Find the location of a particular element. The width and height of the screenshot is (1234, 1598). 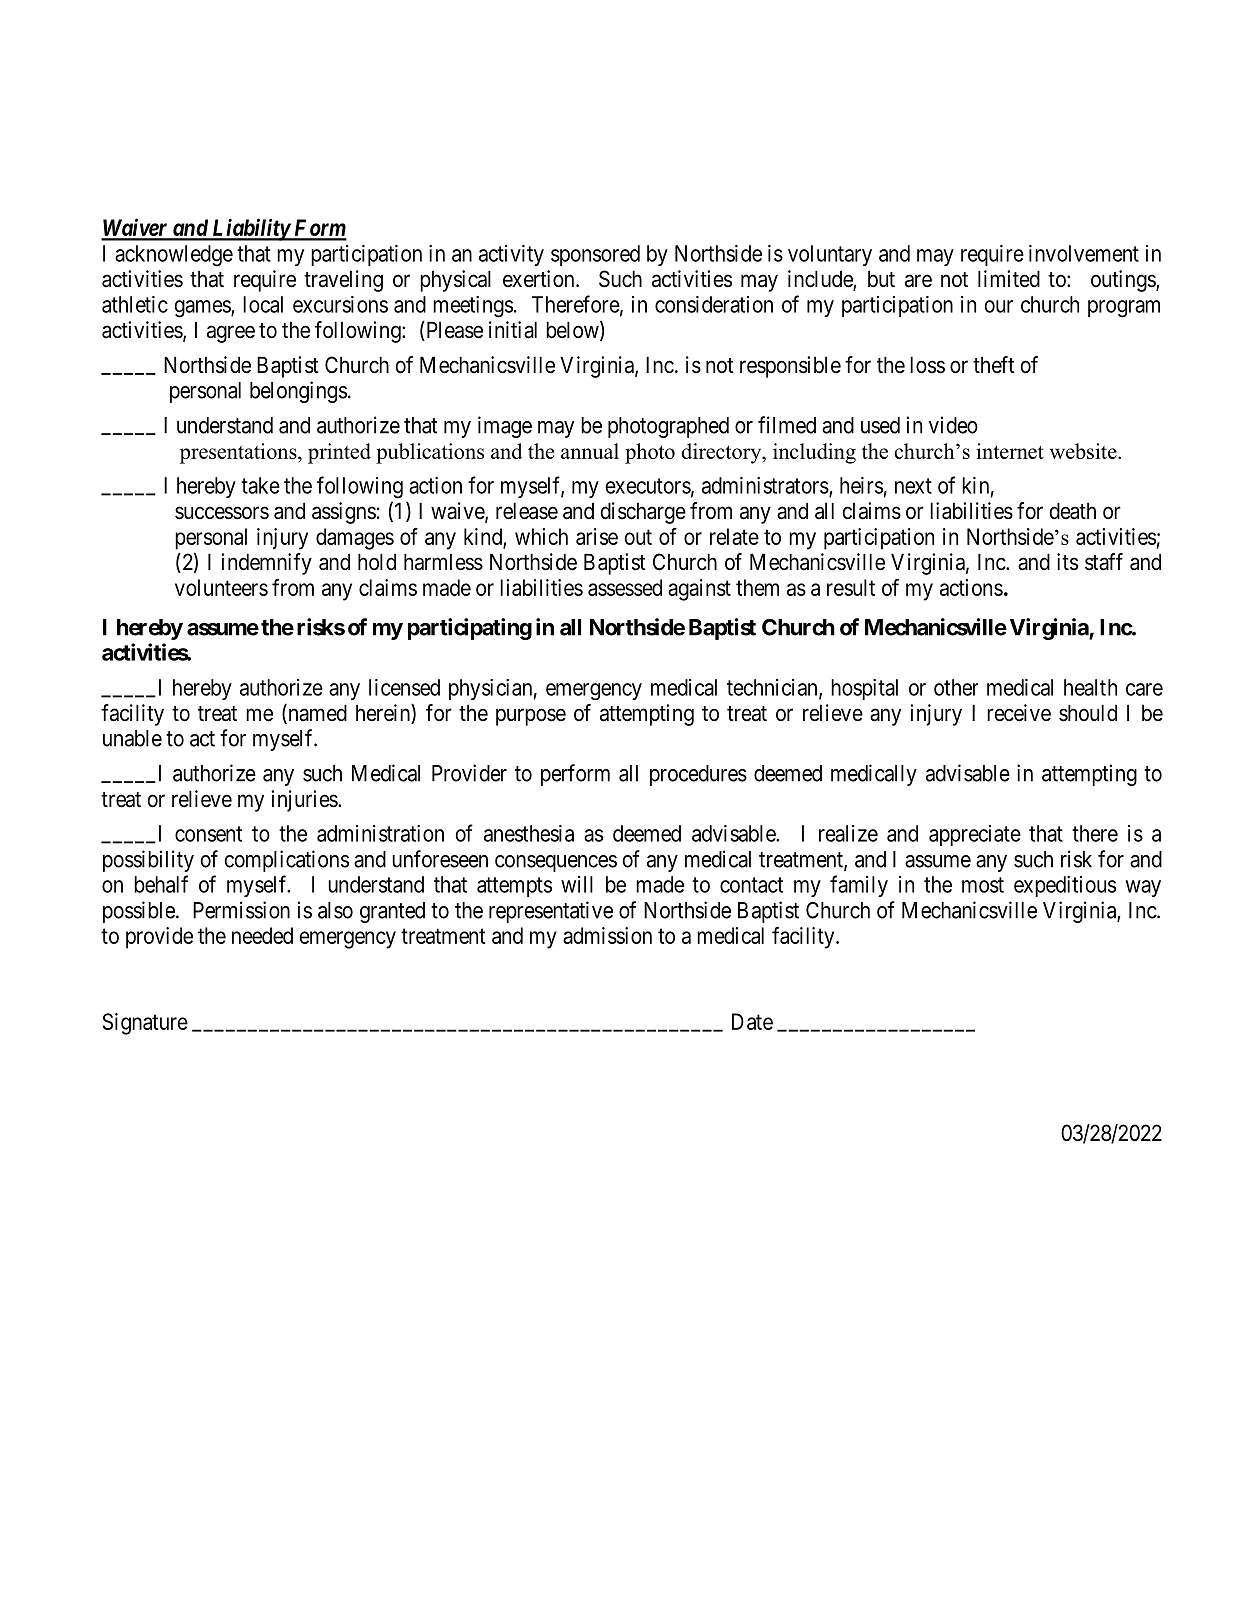

local is located at coordinates (263, 304).
